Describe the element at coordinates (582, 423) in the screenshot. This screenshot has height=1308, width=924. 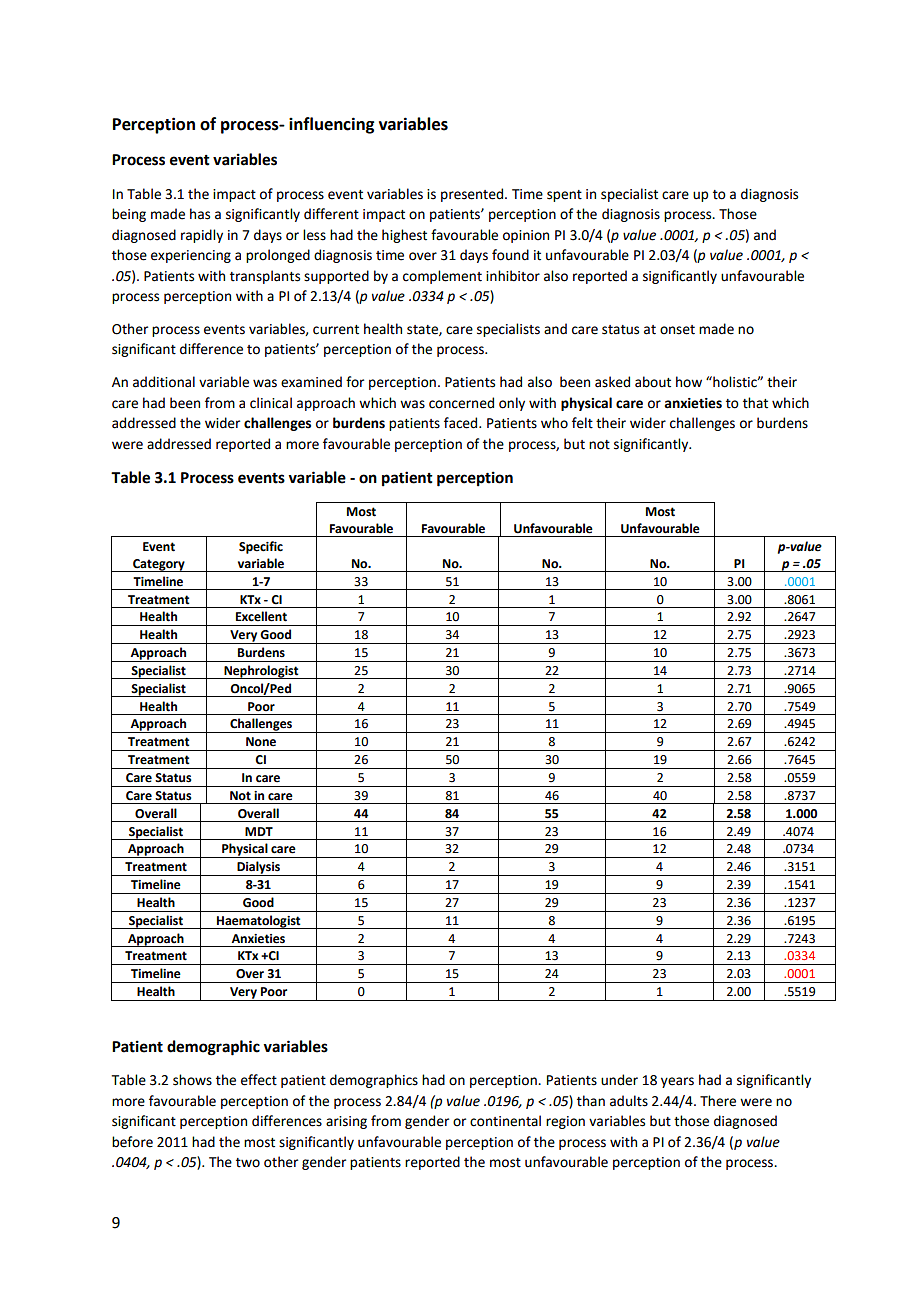
I see `felt` at that location.
